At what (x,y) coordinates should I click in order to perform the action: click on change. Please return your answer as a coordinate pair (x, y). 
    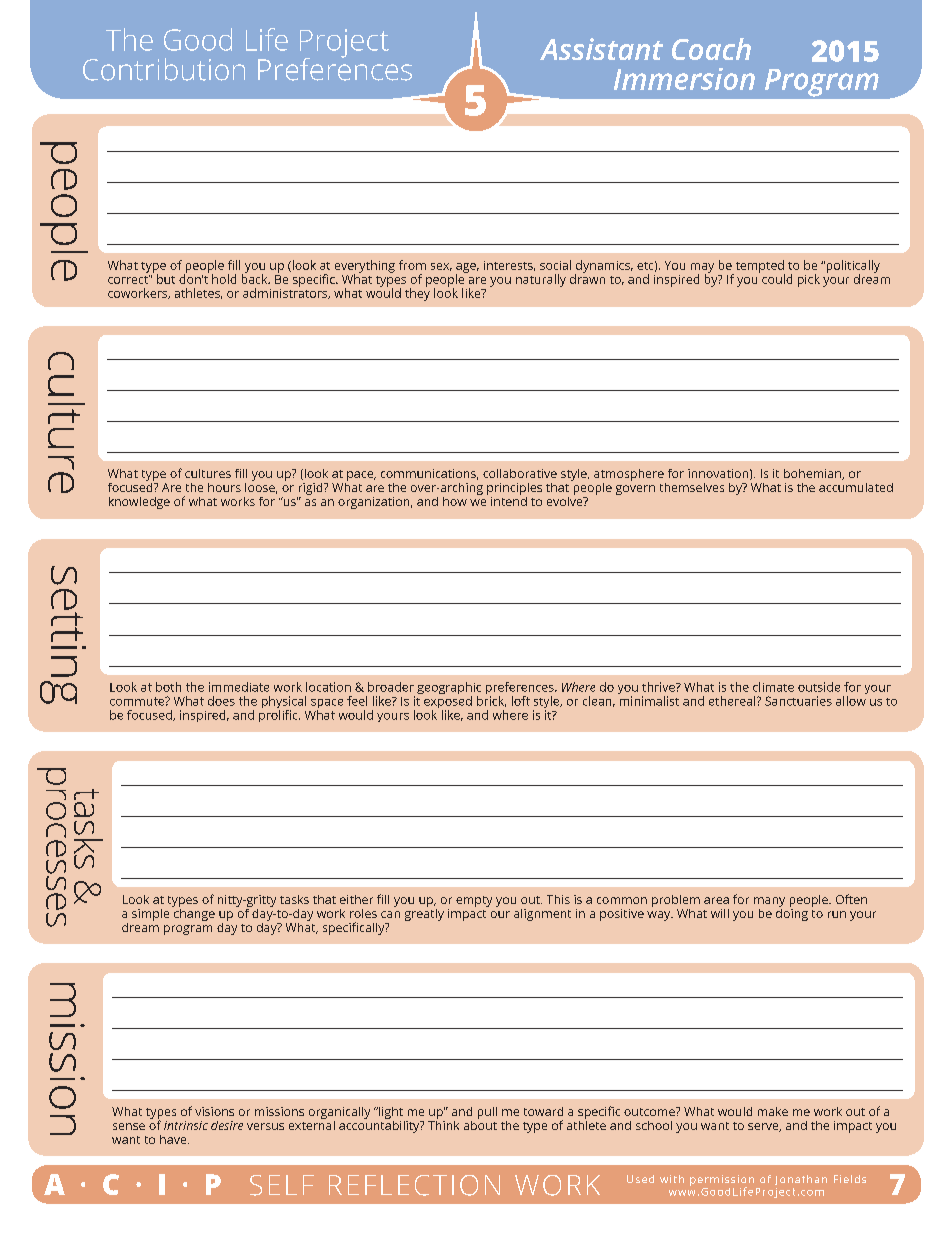
    Looking at the image, I should click on (193, 913).
